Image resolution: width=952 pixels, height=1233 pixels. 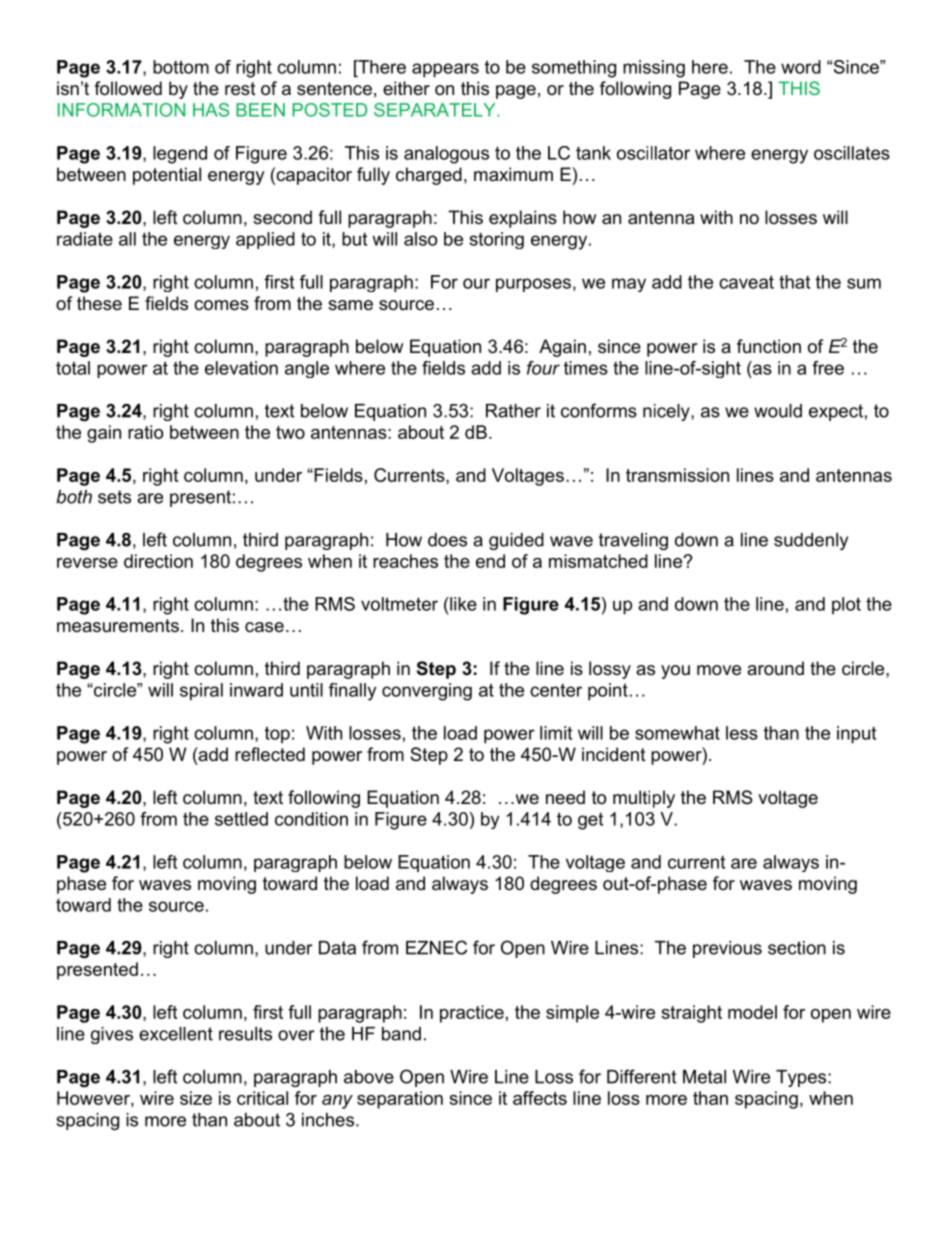 I want to click on four, so click(x=543, y=368).
